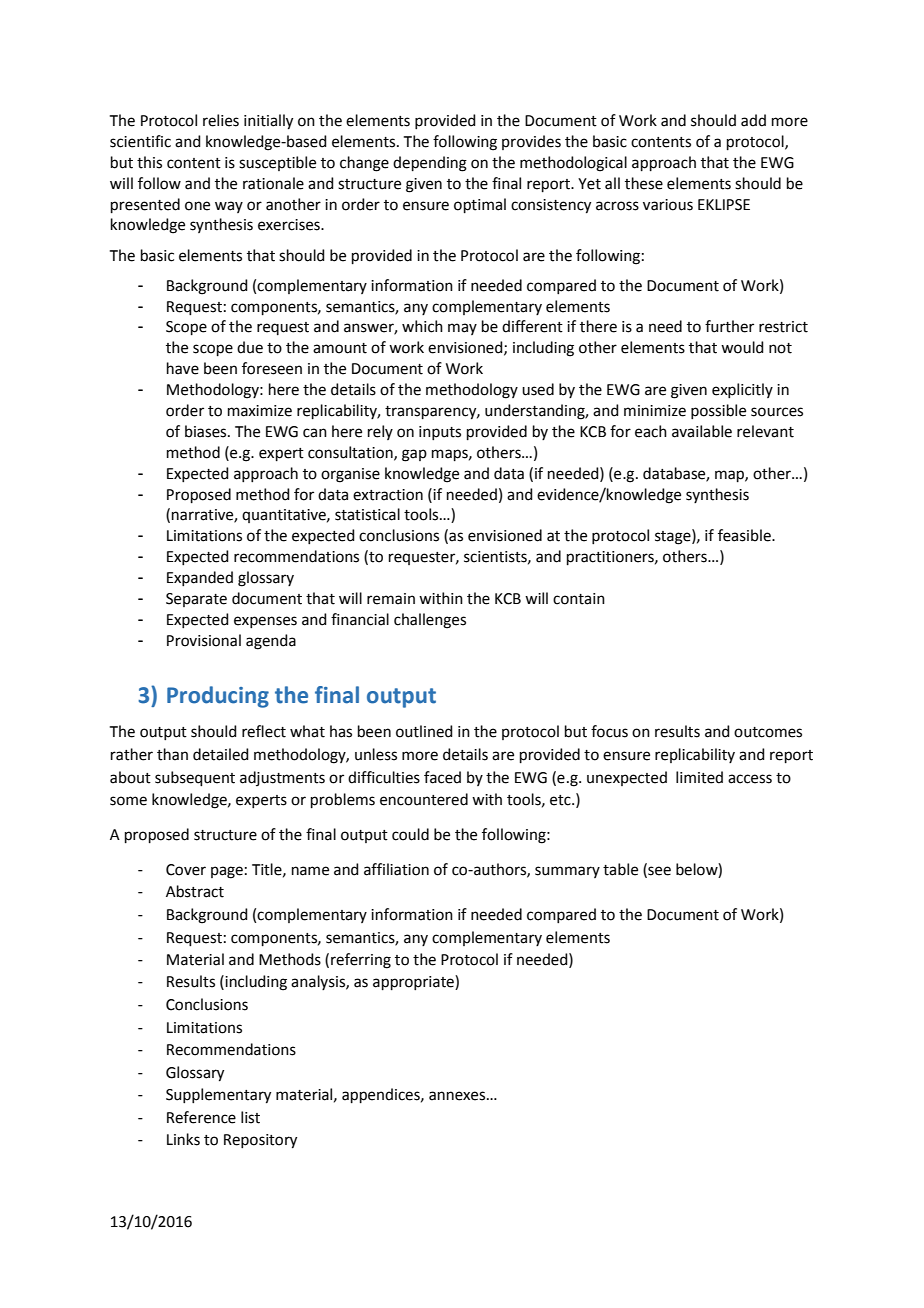  Describe the element at coordinates (458, 1096) in the screenshot. I see `annexes` at that location.
